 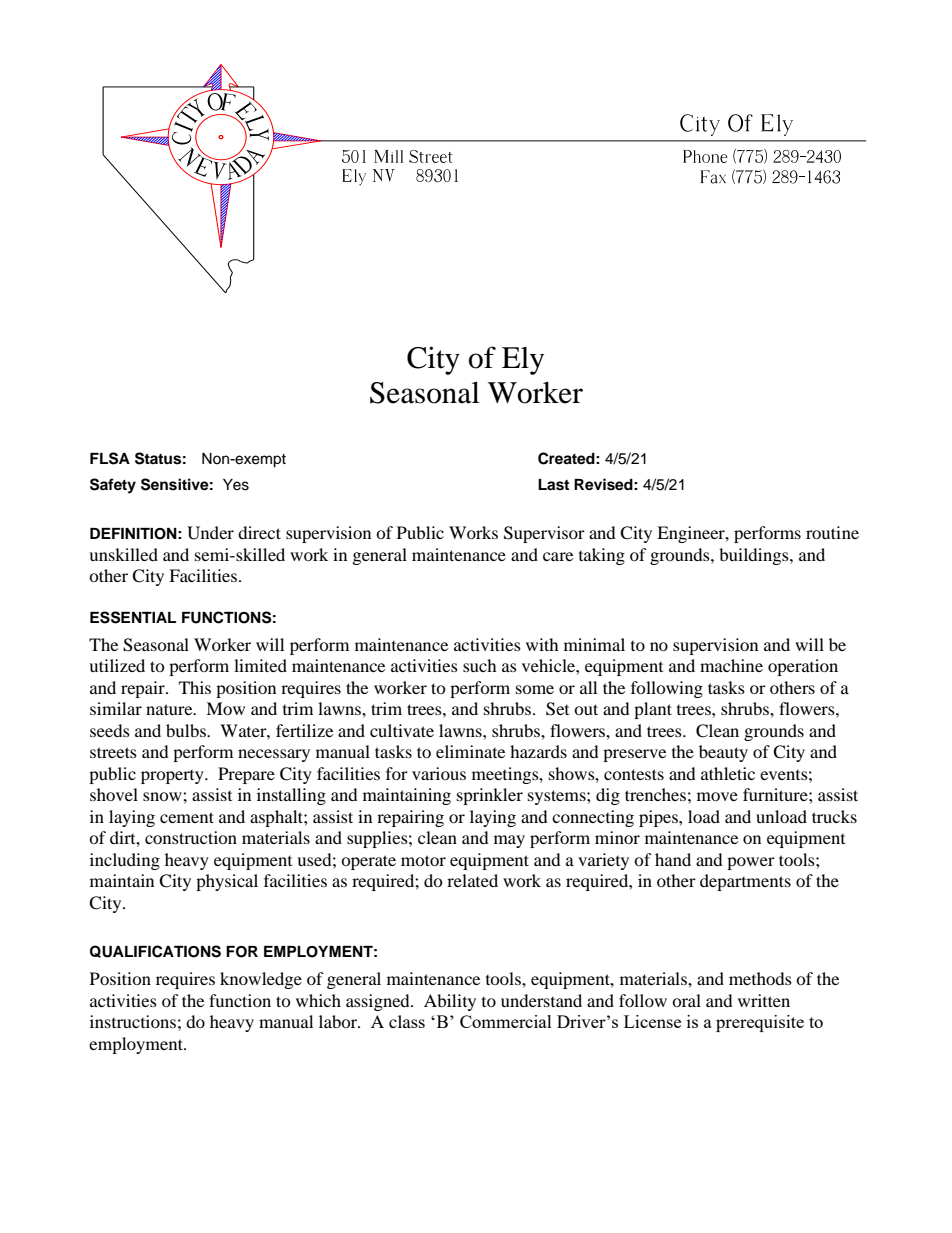 What do you see at coordinates (191, 837) in the page?
I see `construction` at bounding box center [191, 837].
